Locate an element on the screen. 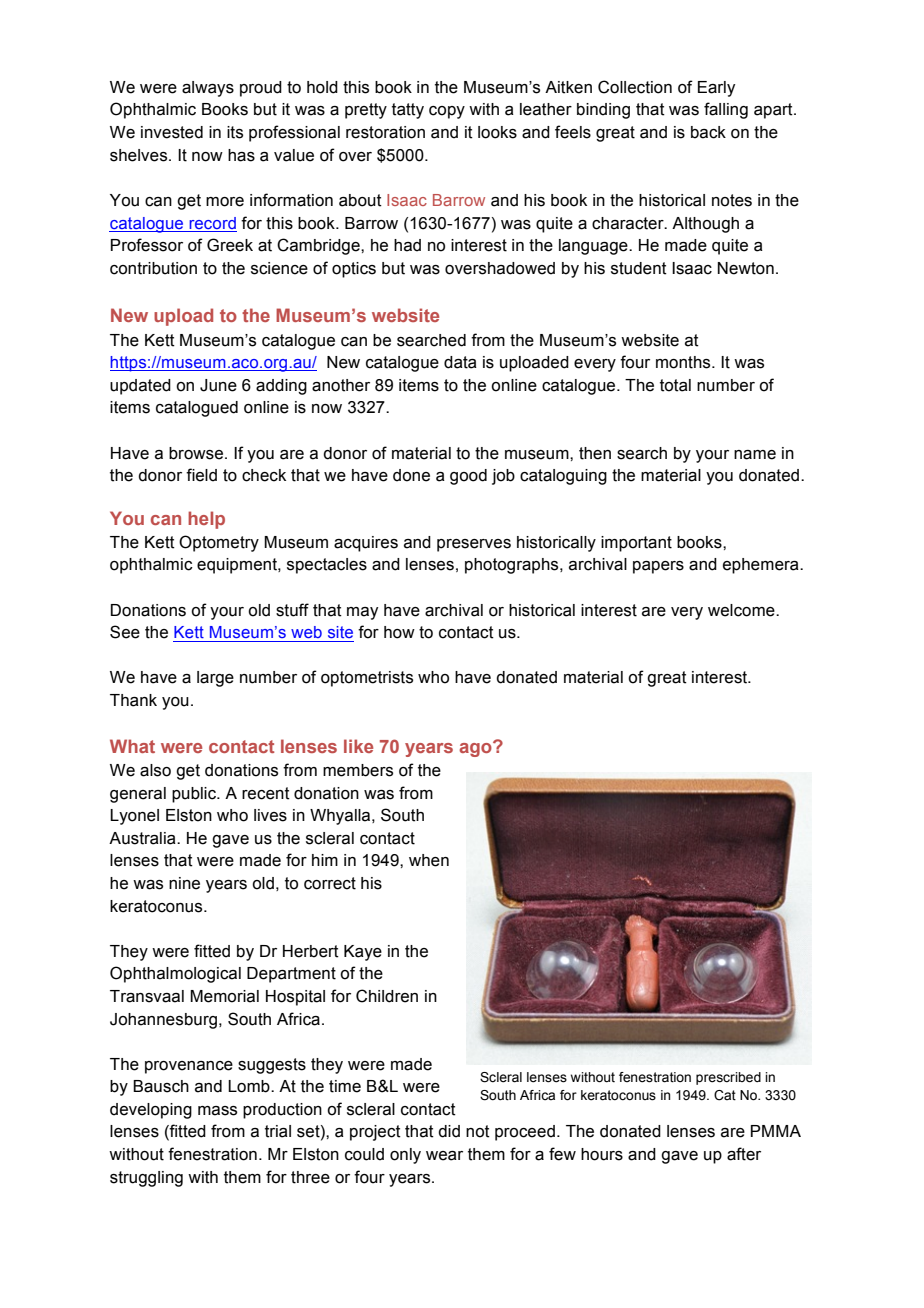  how is located at coordinates (399, 632).
